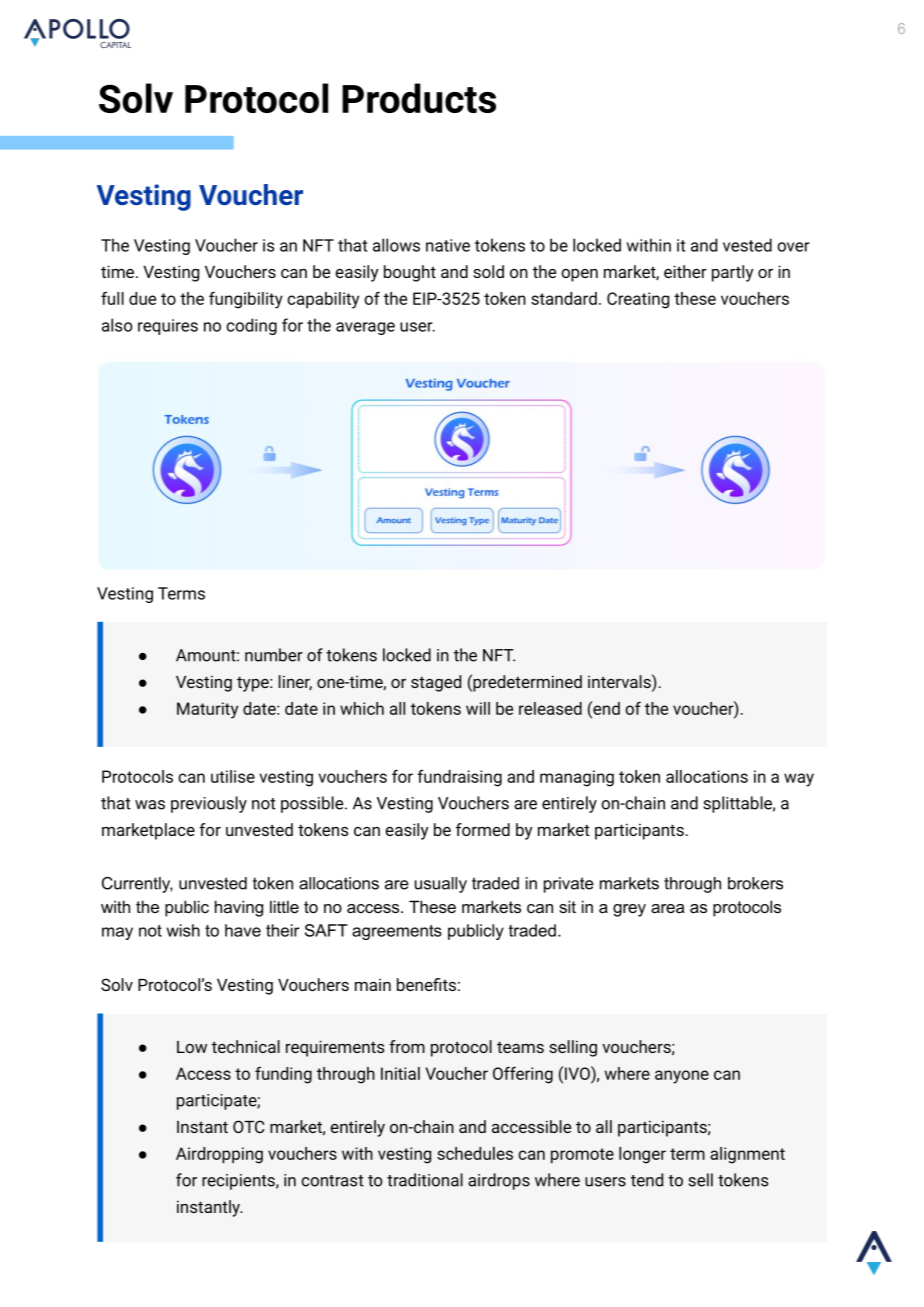 Image resolution: width=924 pixels, height=1307 pixels. What do you see at coordinates (239, 1182) in the screenshot?
I see `recipients` at bounding box center [239, 1182].
